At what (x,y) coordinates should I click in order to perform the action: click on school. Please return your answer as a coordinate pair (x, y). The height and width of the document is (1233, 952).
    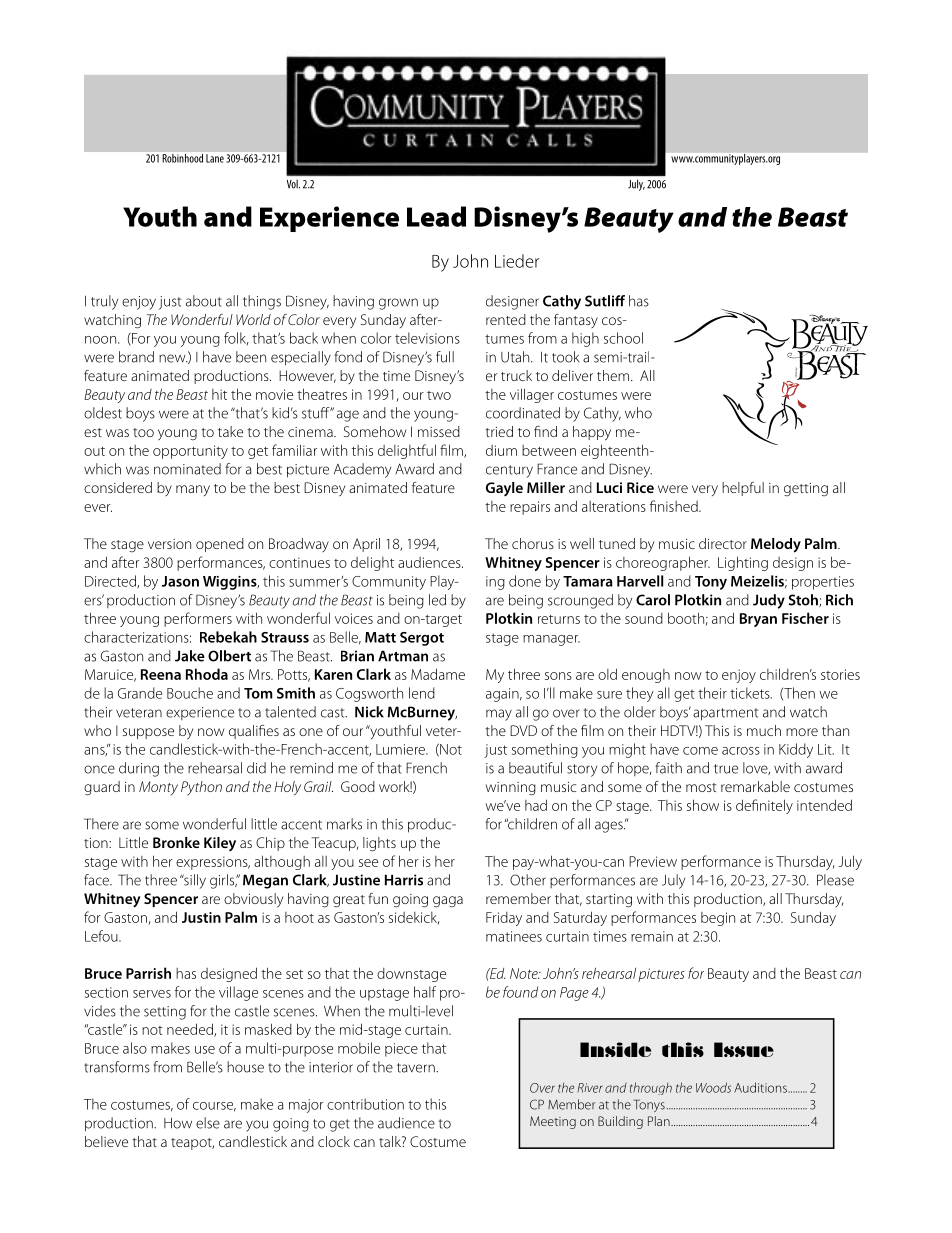
    Looking at the image, I should click on (623, 338).
